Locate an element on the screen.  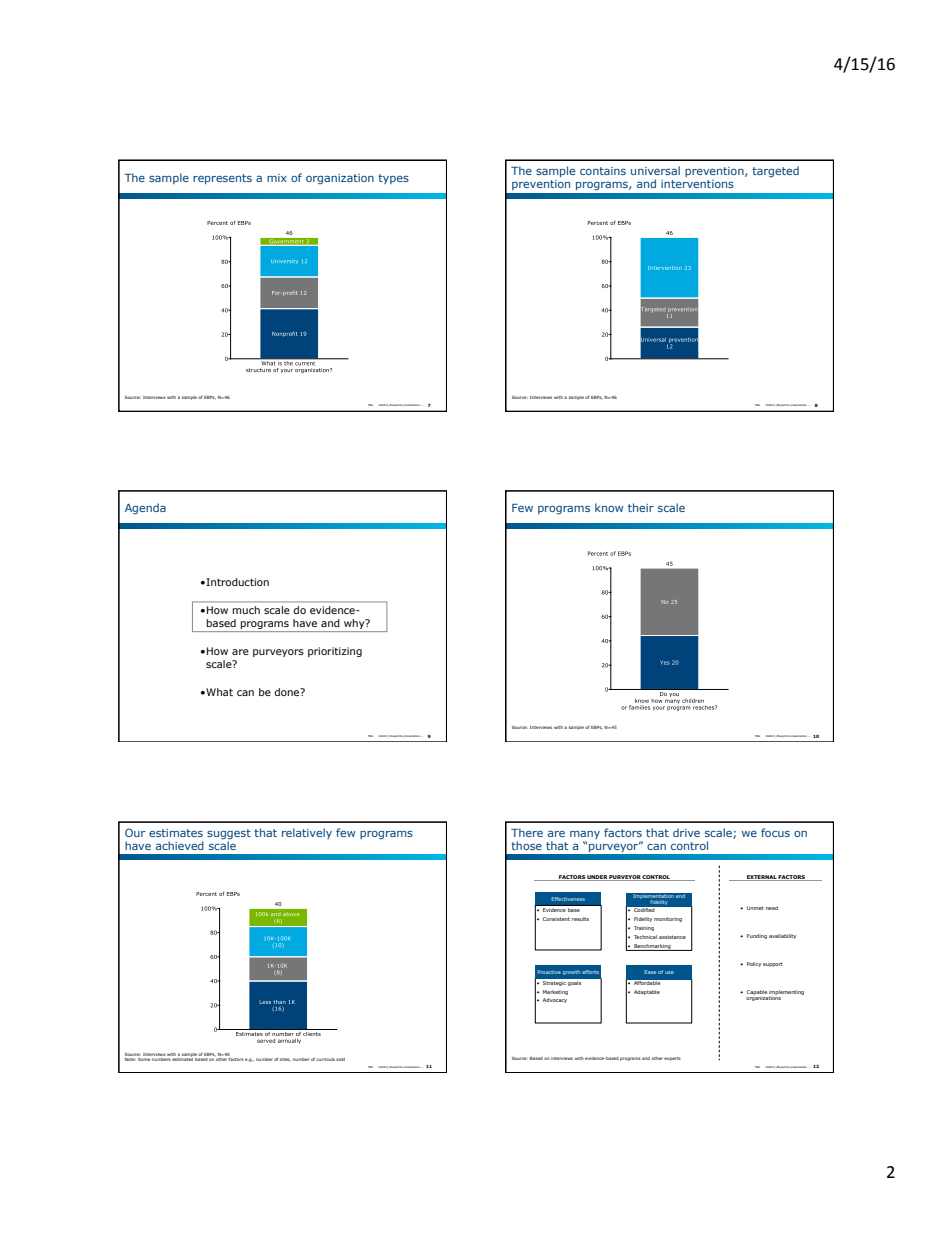
suggest is located at coordinates (229, 835).
